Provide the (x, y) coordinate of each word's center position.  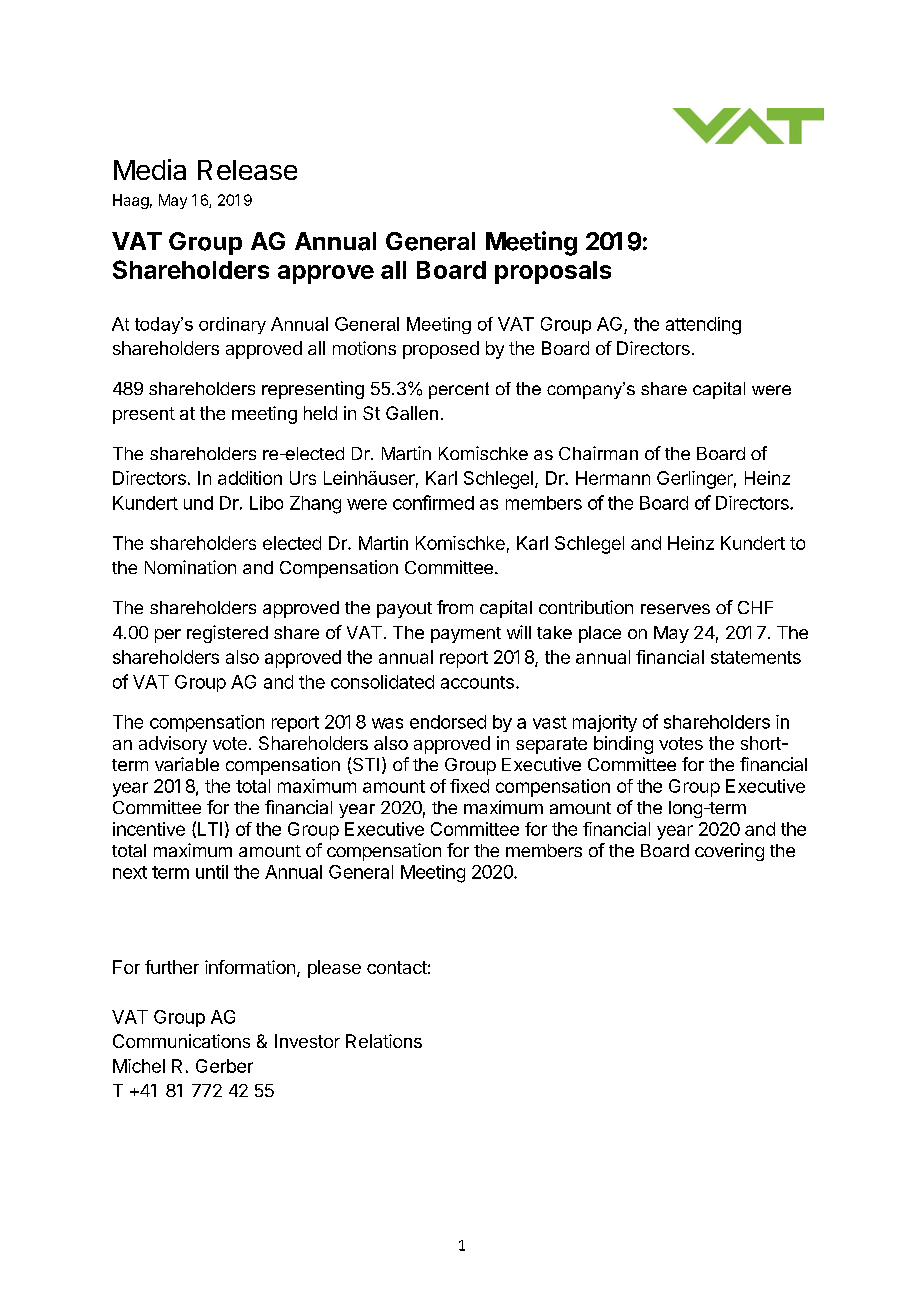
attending (703, 326)
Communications (181, 1041)
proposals (553, 272)
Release (247, 170)
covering (729, 852)
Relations (384, 1041)
